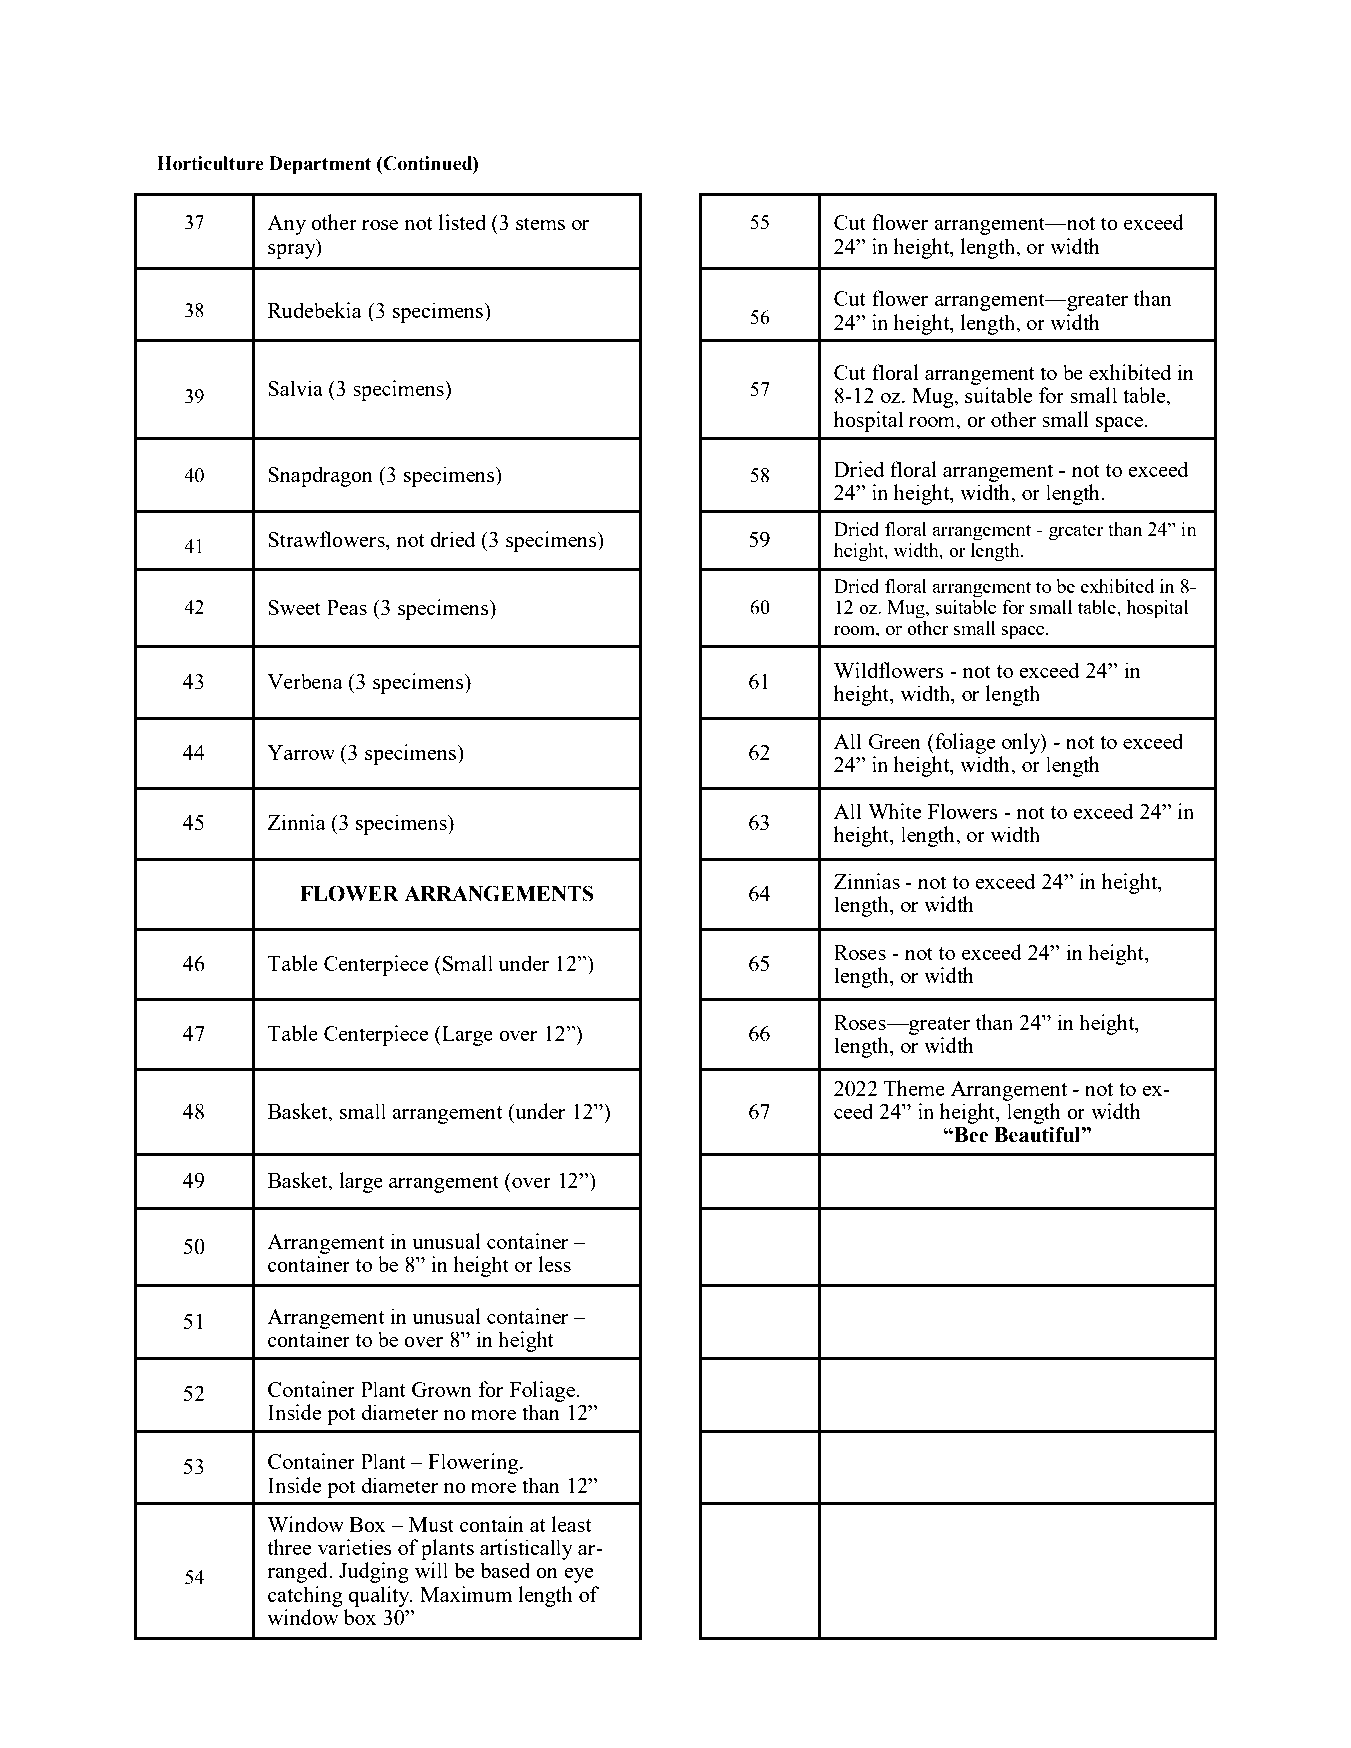 The width and height of the image is (1351, 1748). Describe the element at coordinates (572, 1524) in the image. I see `least` at that location.
